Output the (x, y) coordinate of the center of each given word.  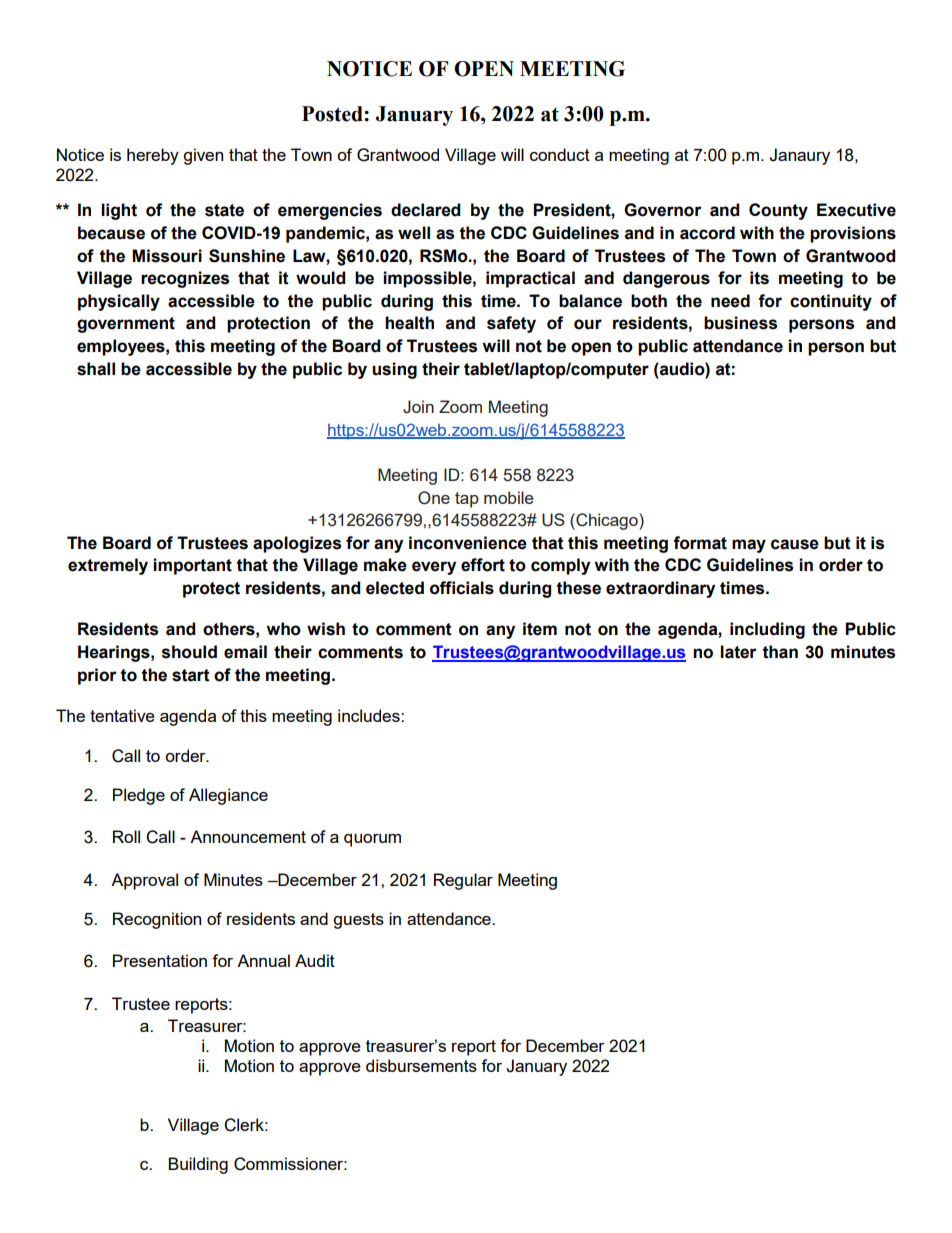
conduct (560, 154)
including (767, 630)
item (540, 629)
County (778, 211)
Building (198, 1165)
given (203, 156)
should (189, 652)
